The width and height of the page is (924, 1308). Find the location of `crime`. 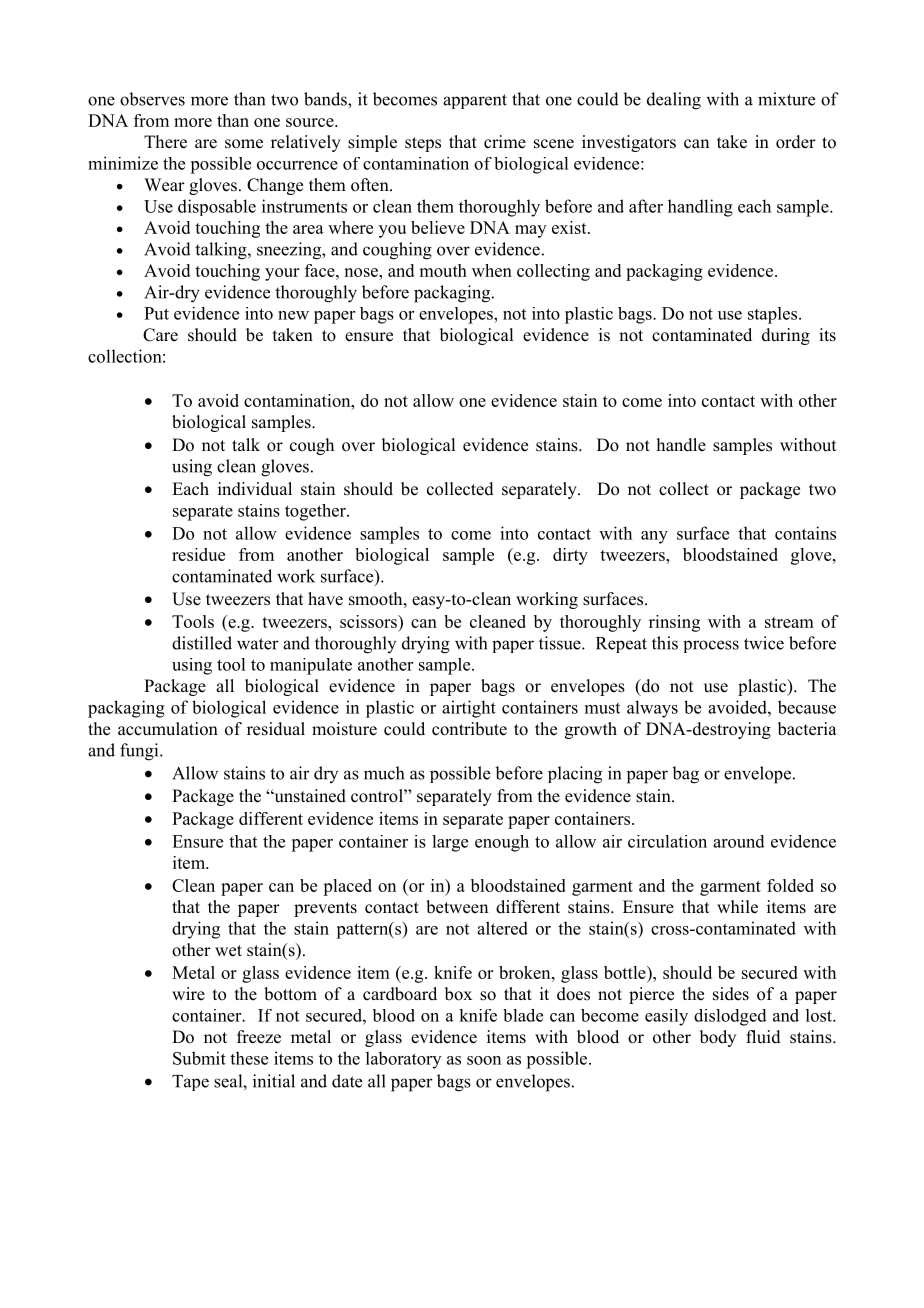

crime is located at coordinates (505, 142).
